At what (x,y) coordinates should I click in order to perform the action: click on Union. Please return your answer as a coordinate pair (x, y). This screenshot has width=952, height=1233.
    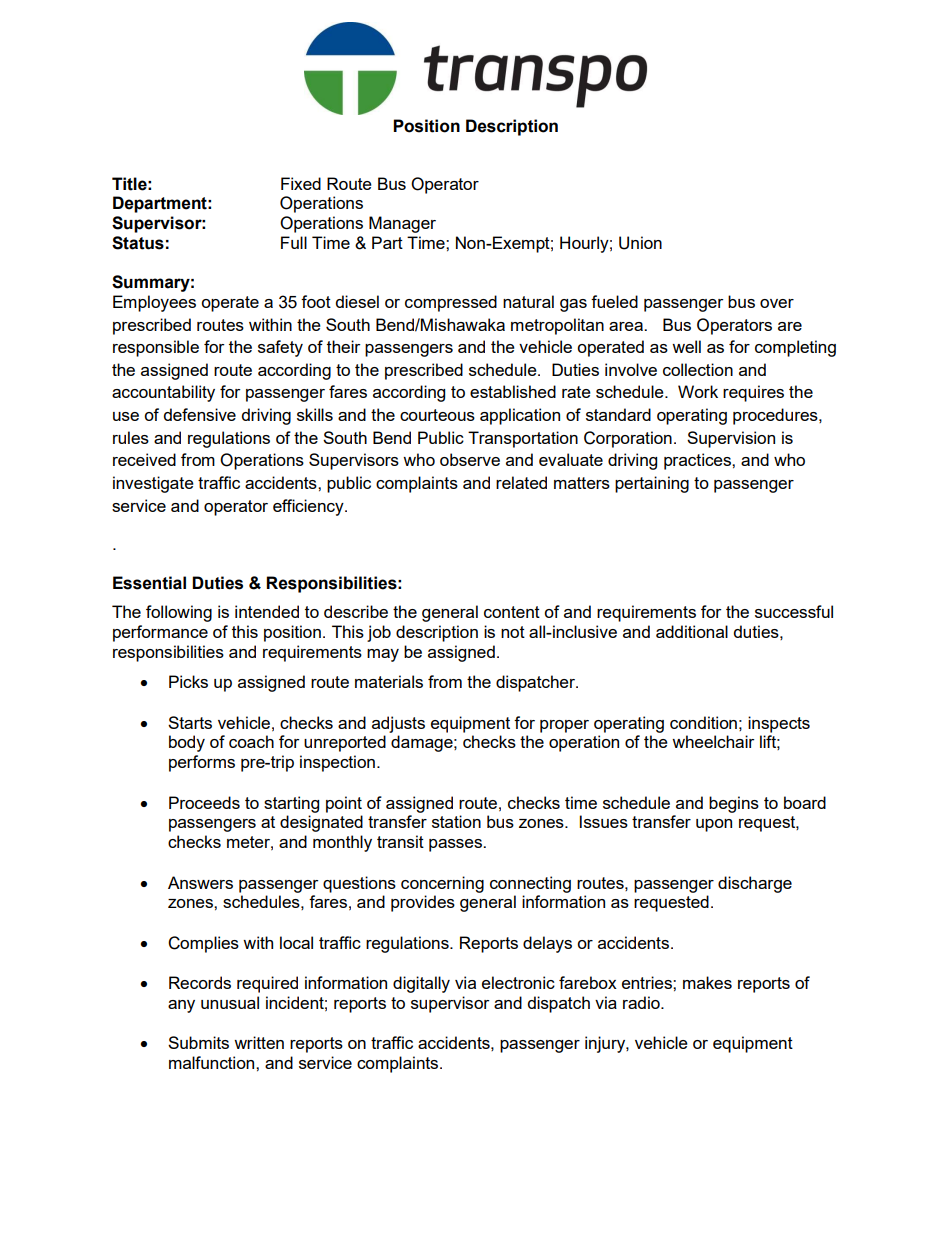
    Looking at the image, I should click on (640, 243).
